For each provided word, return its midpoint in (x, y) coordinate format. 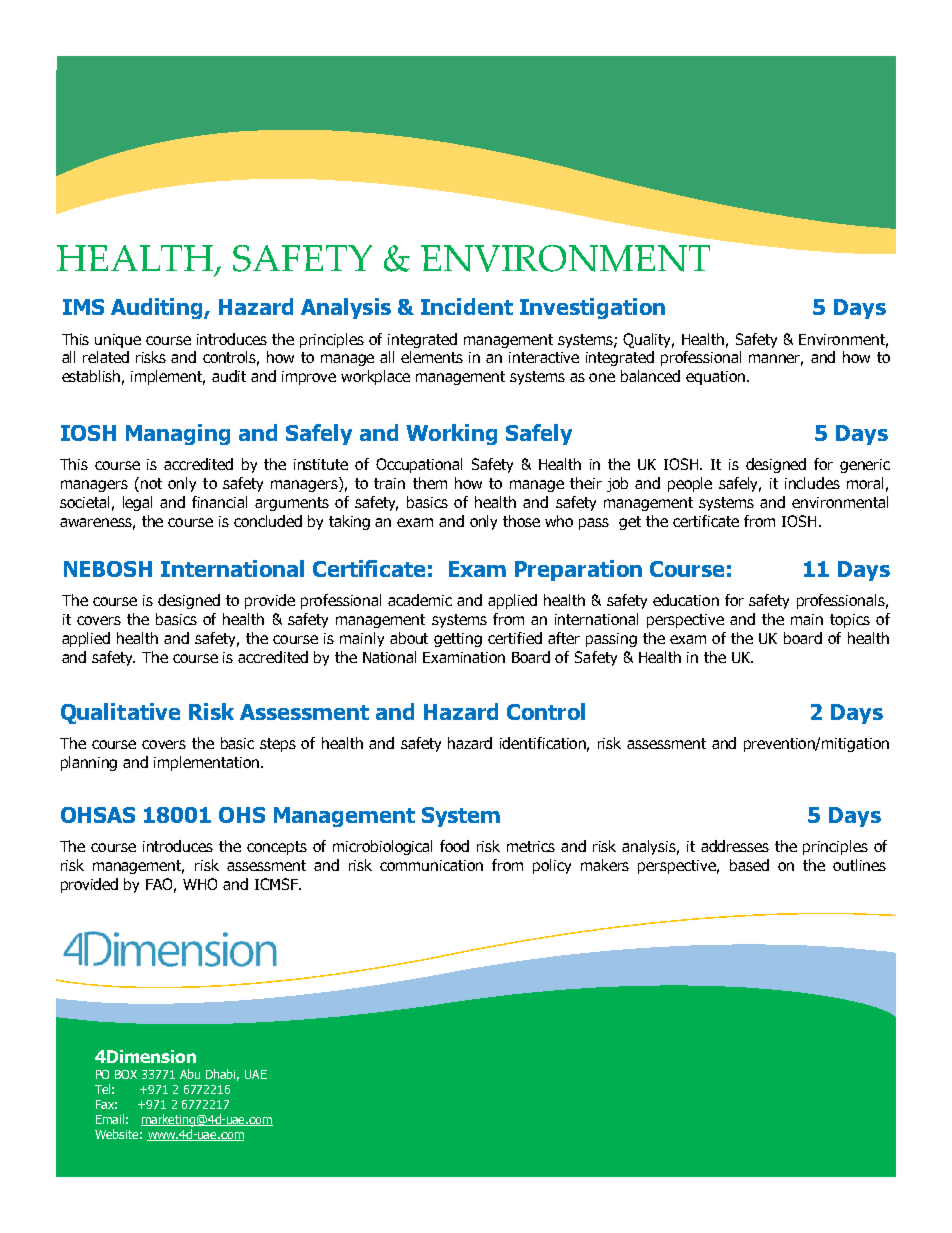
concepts (277, 848)
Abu (190, 1074)
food (454, 846)
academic (420, 600)
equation (717, 378)
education (686, 600)
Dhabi (222, 1075)
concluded (268, 521)
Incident (467, 306)
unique (118, 341)
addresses (735, 846)
